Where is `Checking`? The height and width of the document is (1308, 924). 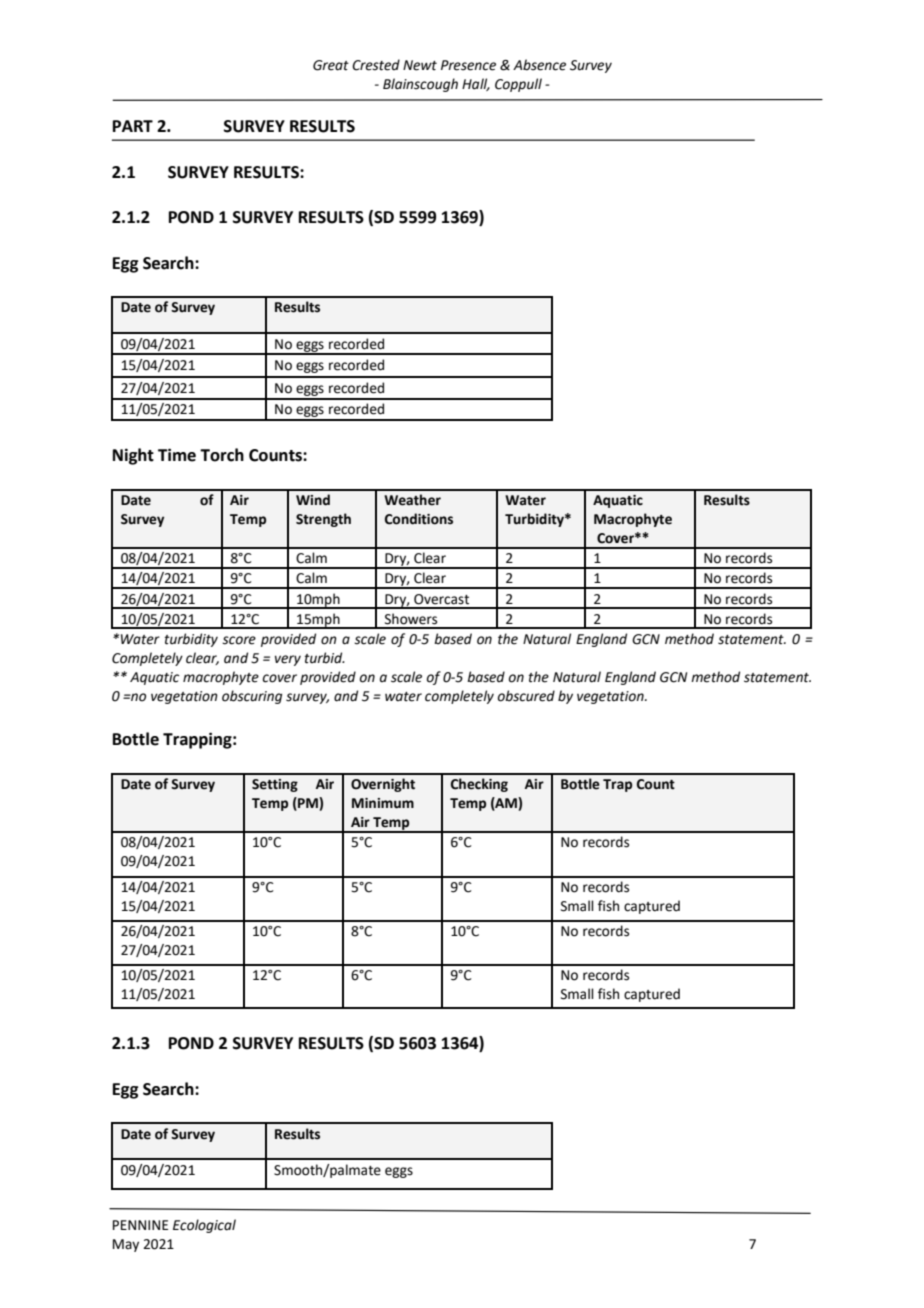 Checking is located at coordinates (479, 785).
